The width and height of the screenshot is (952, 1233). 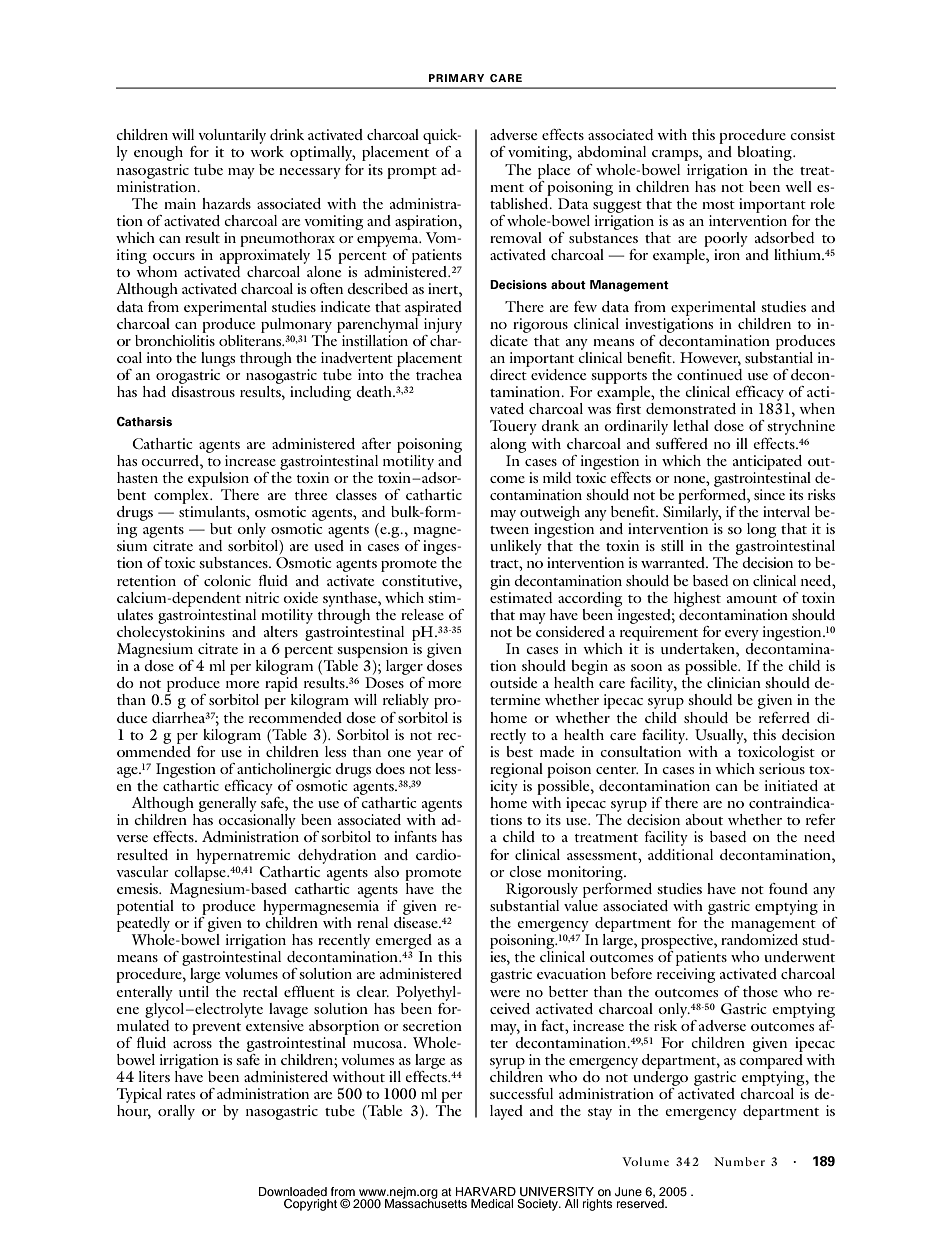 I want to click on randomized, so click(x=759, y=939).
